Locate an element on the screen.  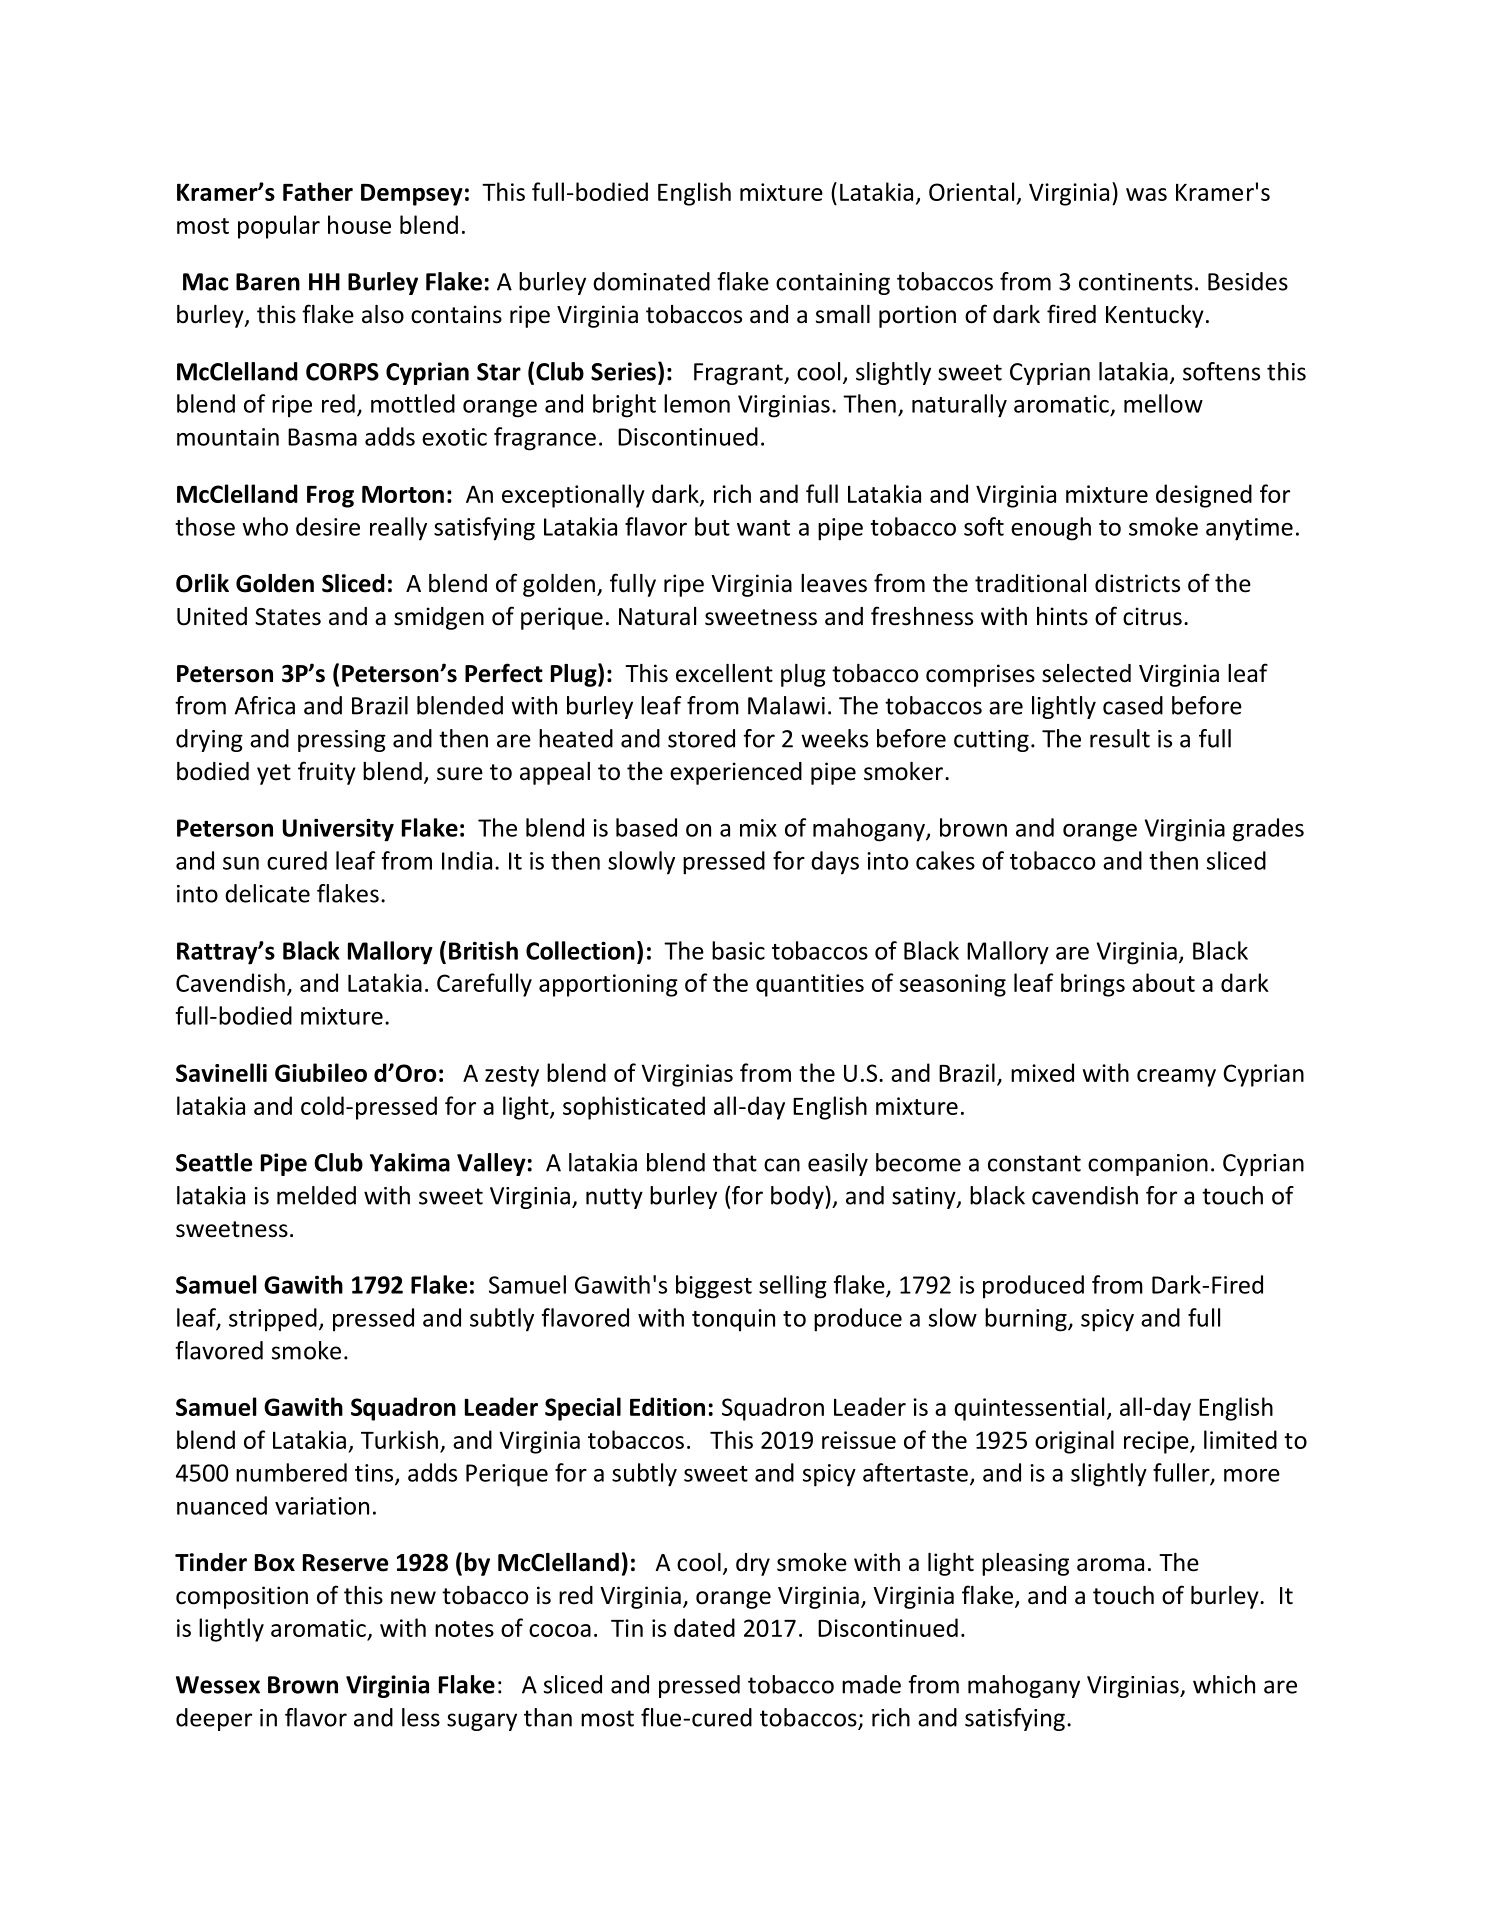
was is located at coordinates (1146, 194).
